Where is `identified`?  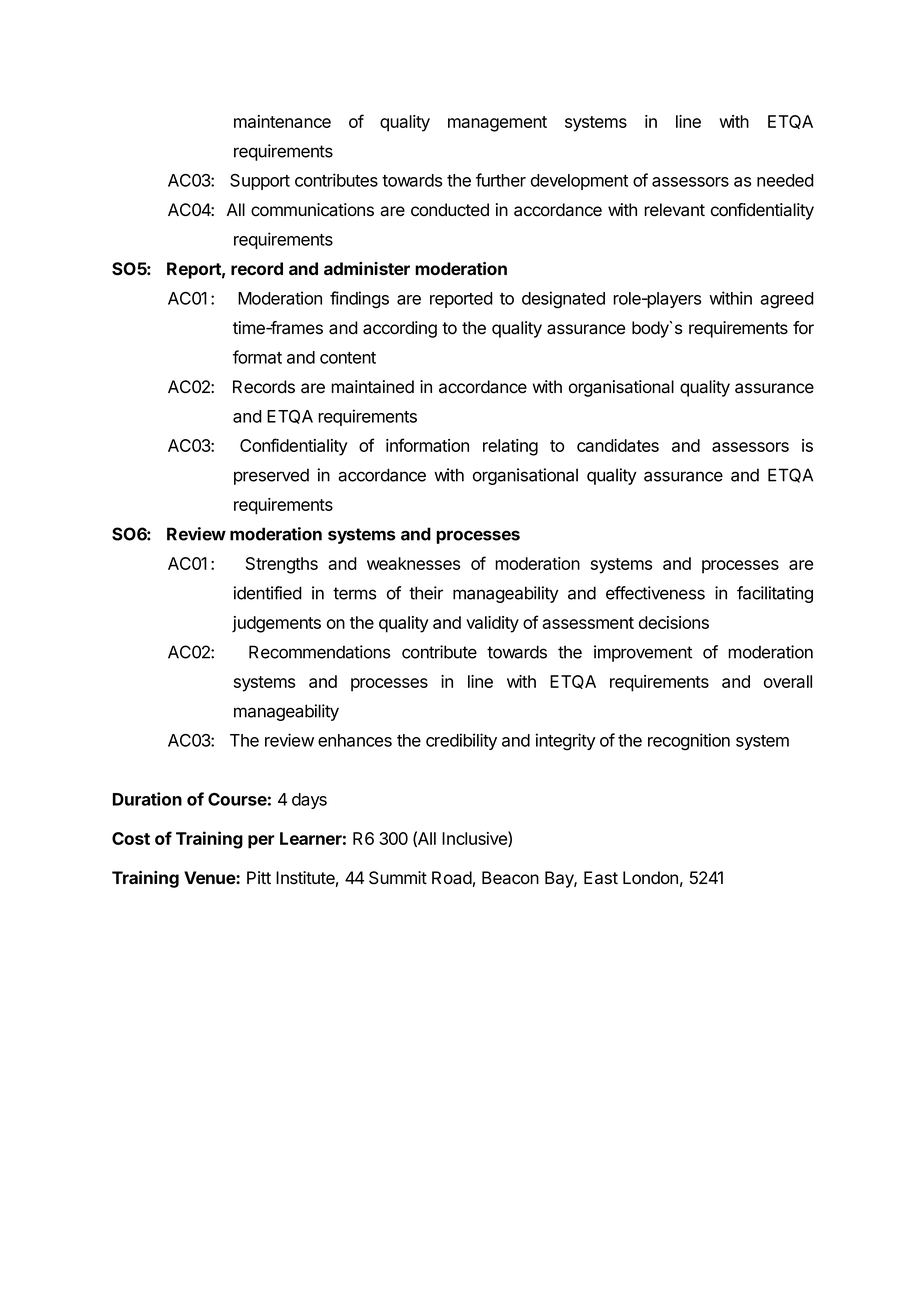
identified is located at coordinates (268, 593).
